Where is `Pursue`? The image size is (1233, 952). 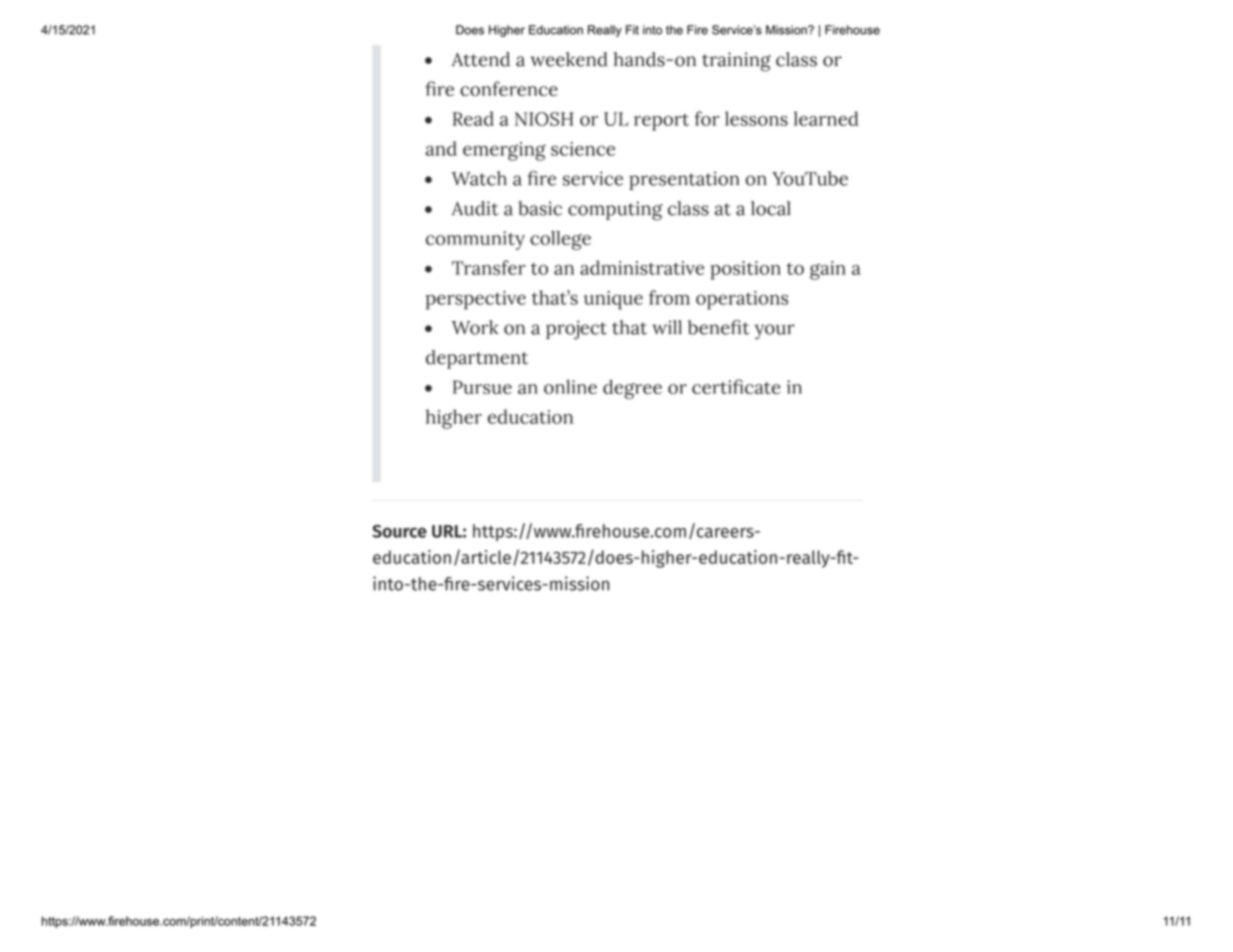
Pursue is located at coordinates (482, 387).
